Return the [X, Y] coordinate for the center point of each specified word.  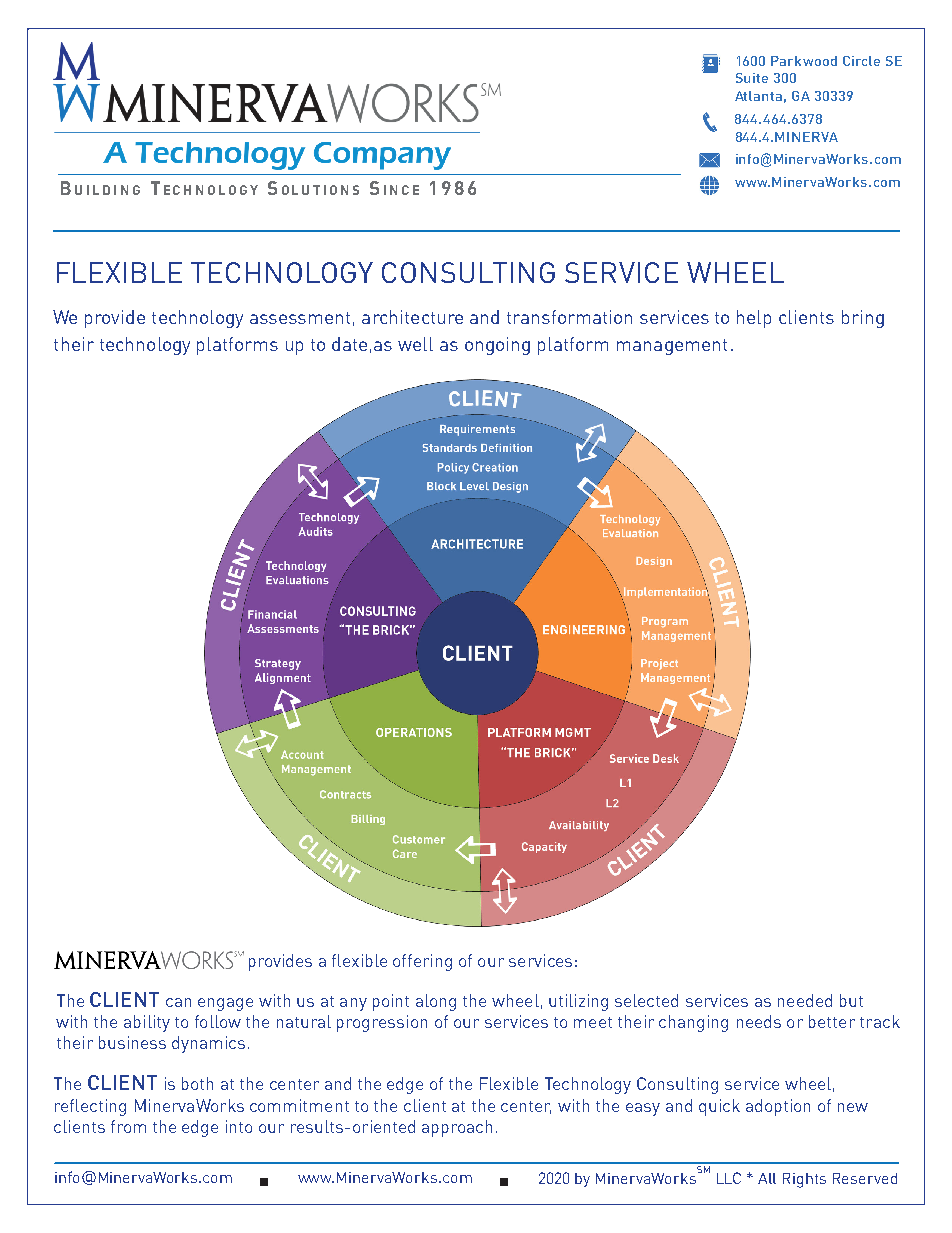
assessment [300, 318]
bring [863, 319]
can [178, 1002]
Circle [861, 61]
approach [457, 1128]
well [415, 344]
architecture [412, 317]
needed [805, 1000]
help [754, 319]
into [239, 1126]
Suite [752, 78]
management [672, 347]
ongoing [497, 346]
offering [422, 962]
